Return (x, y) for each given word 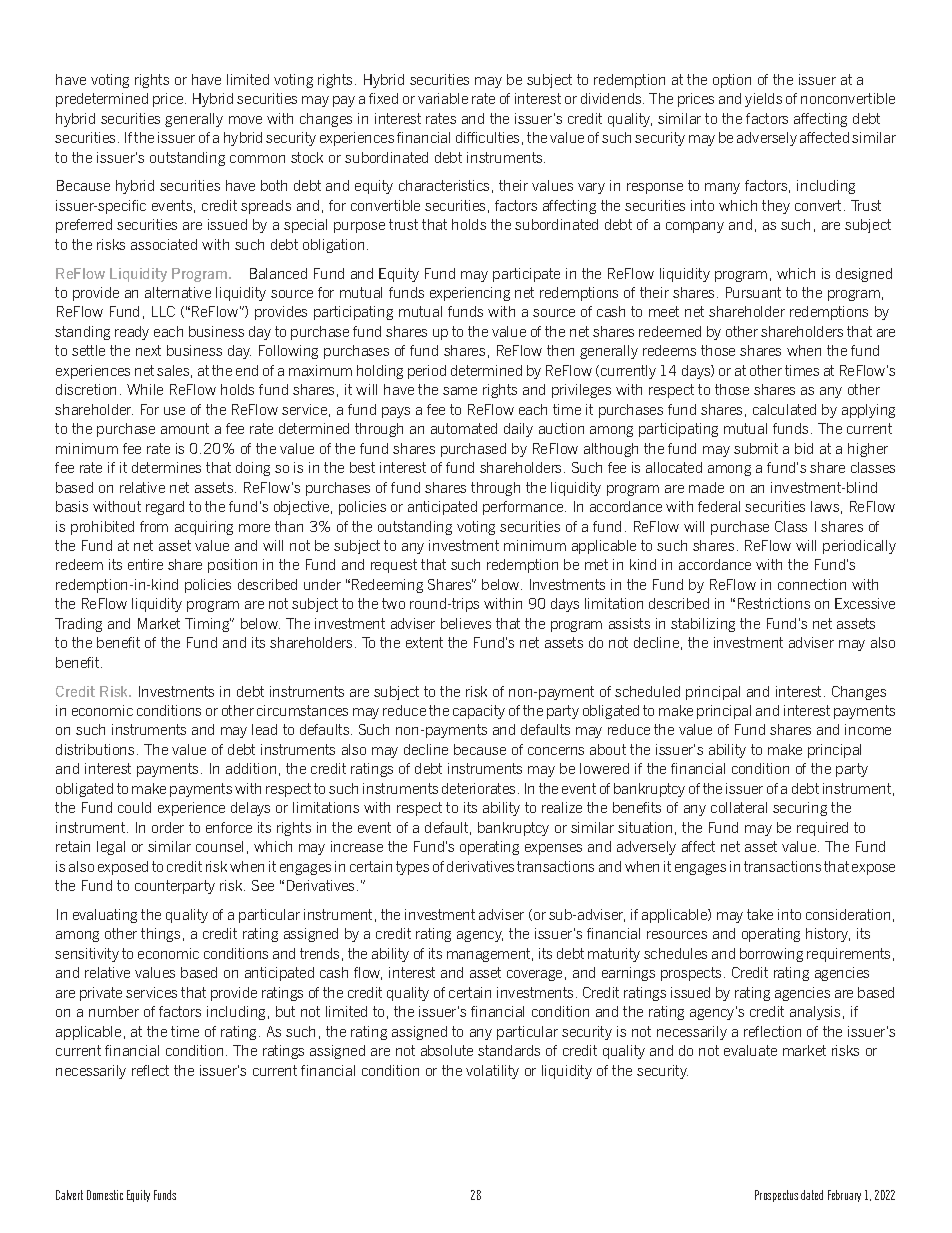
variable (443, 98)
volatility (492, 1072)
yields (763, 100)
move (245, 120)
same (460, 391)
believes (466, 623)
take (760, 914)
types (412, 868)
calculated (784, 409)
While (145, 389)
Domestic (105, 1195)
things (160, 935)
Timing (208, 625)
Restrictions (774, 603)
